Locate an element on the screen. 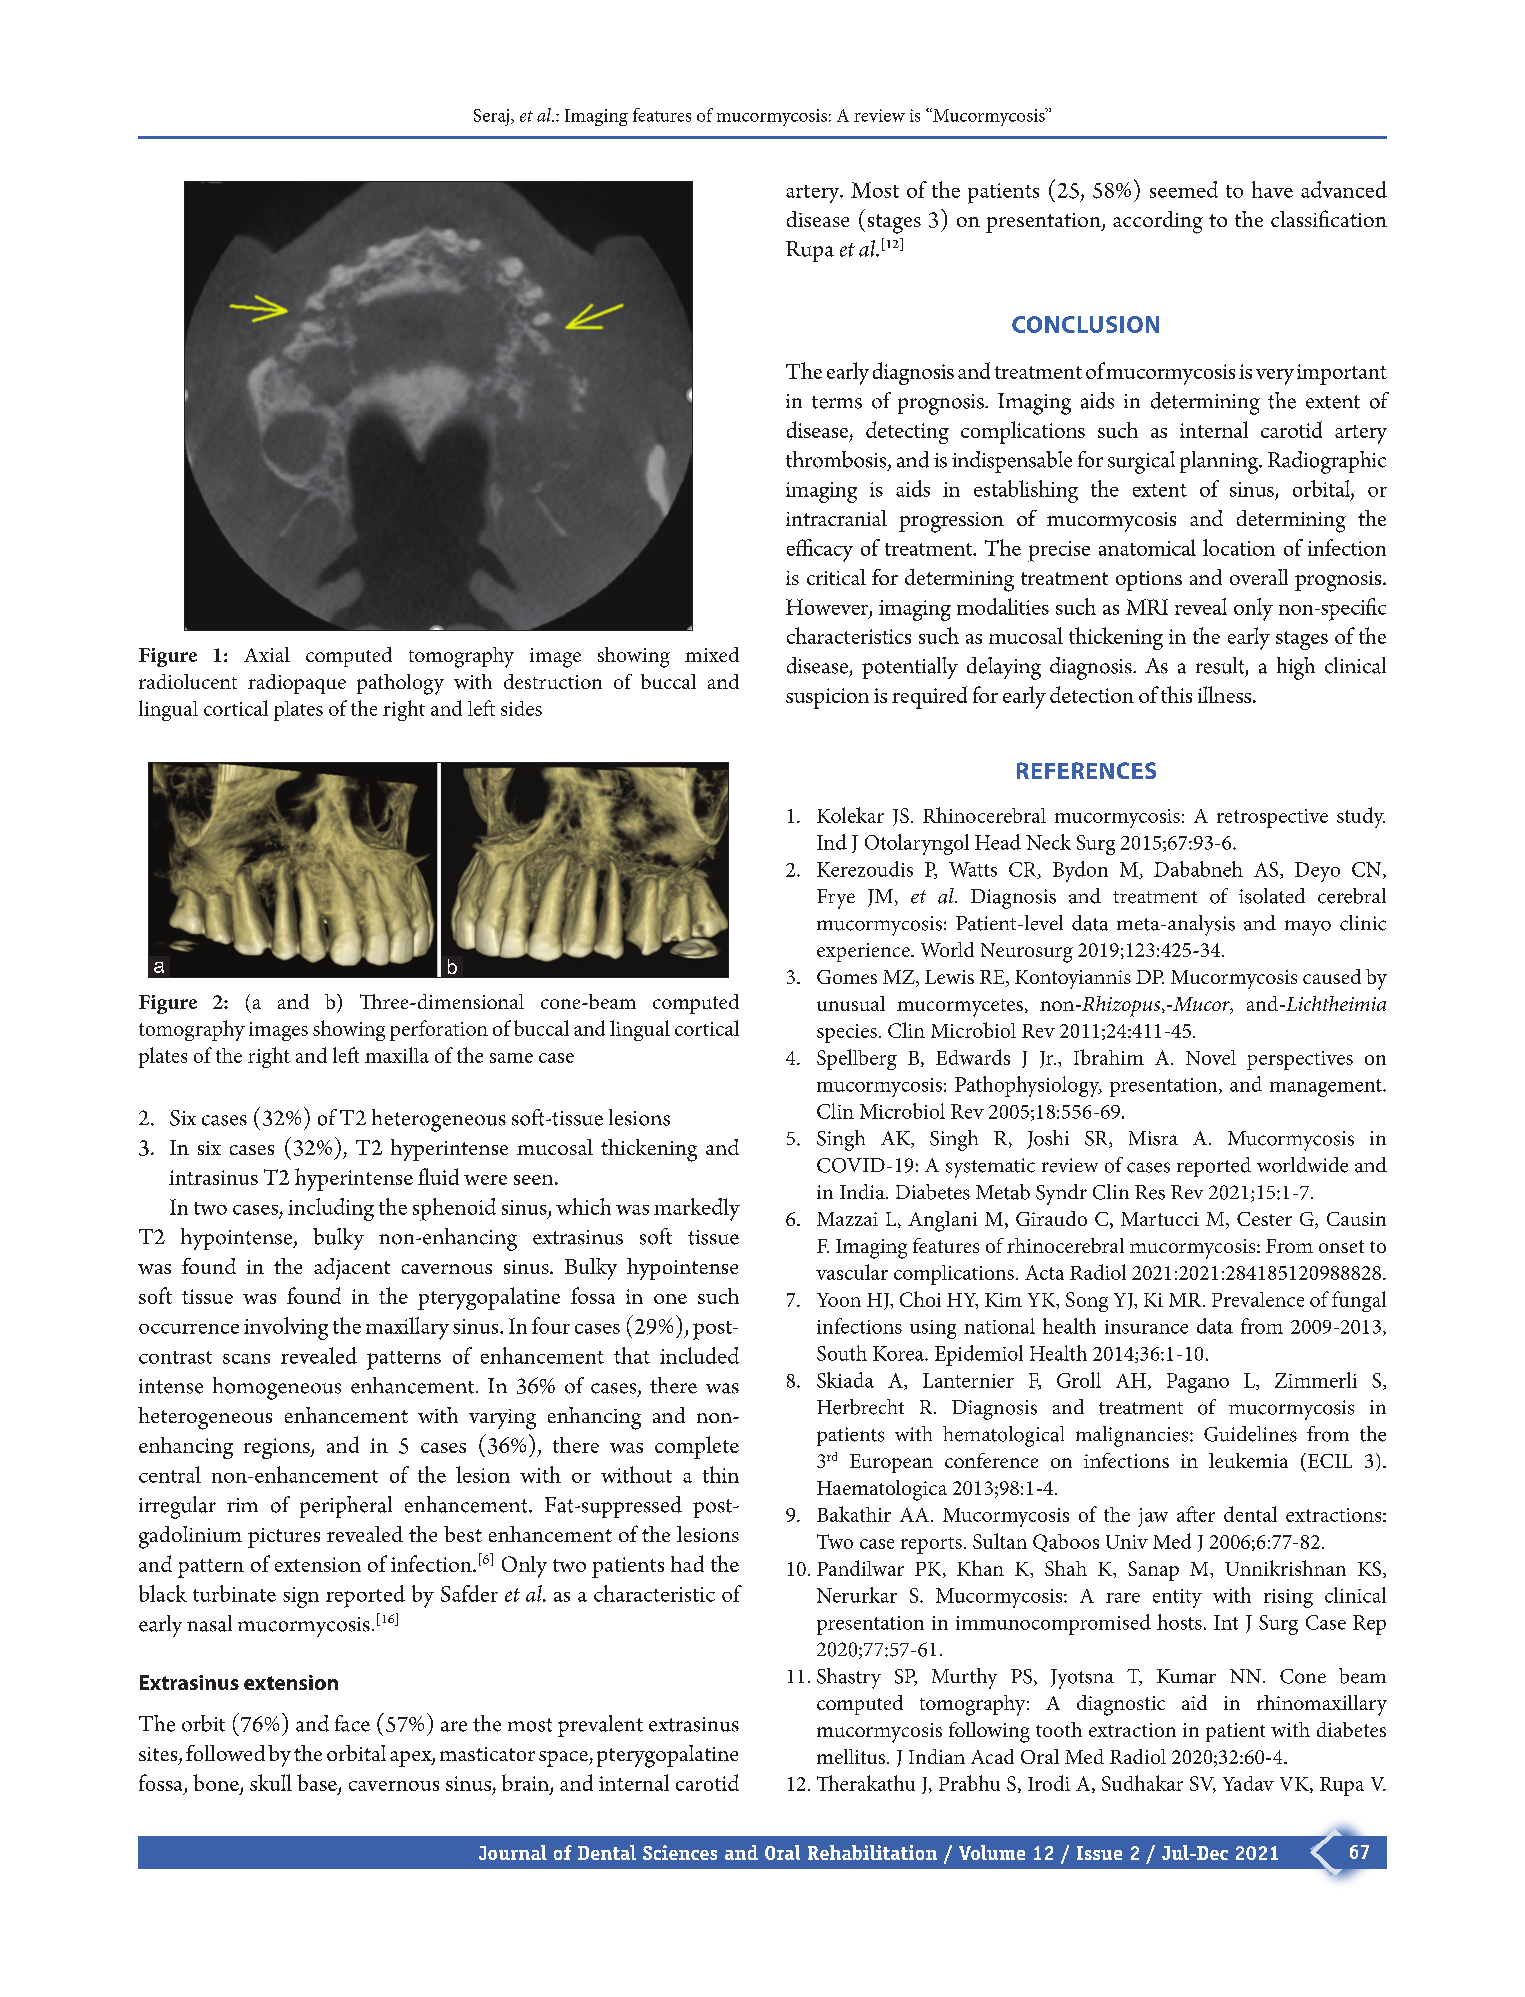 The image size is (1525, 1997). MRI is located at coordinates (1147, 607).
